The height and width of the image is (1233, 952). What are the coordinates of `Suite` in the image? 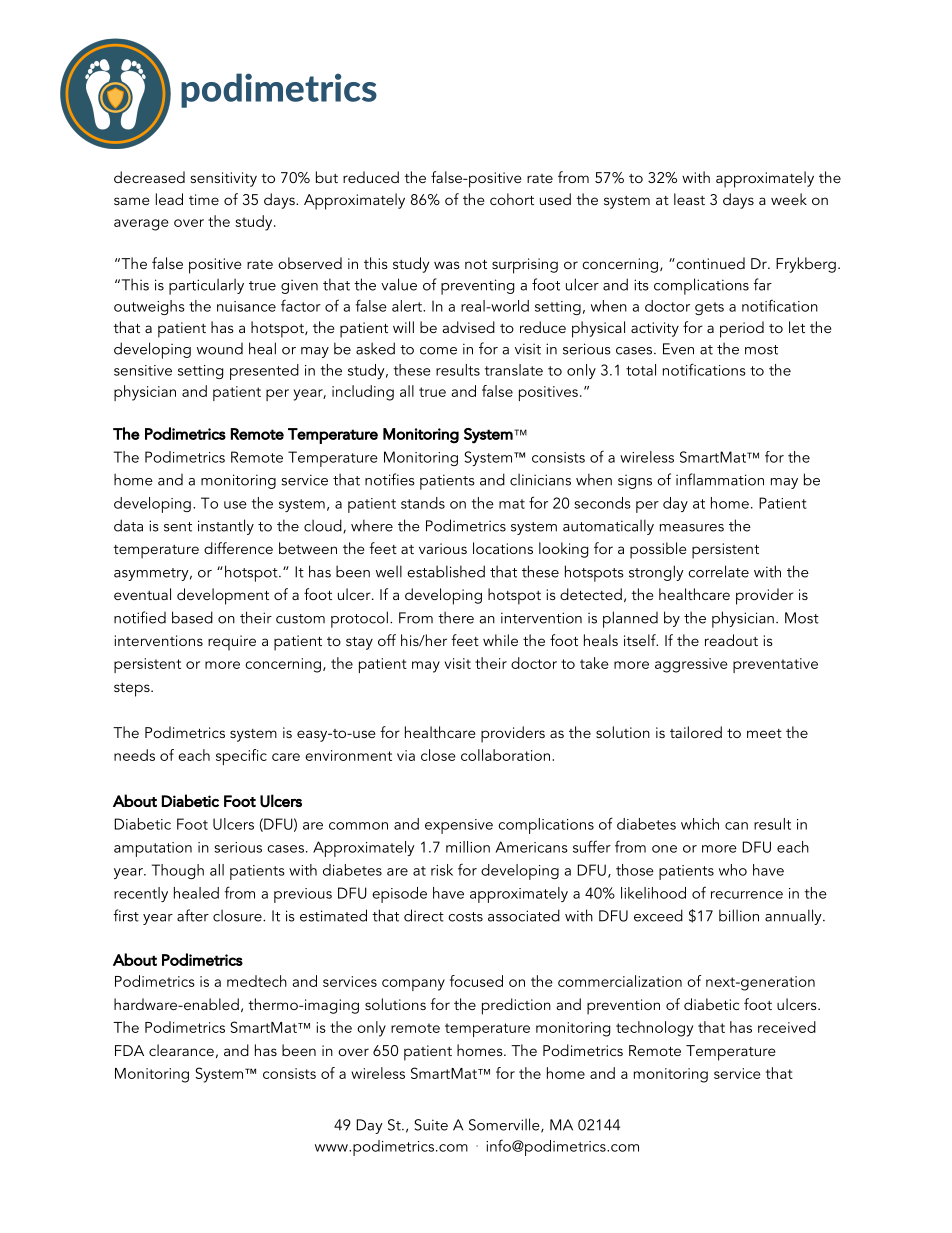 It's located at (431, 1125).
